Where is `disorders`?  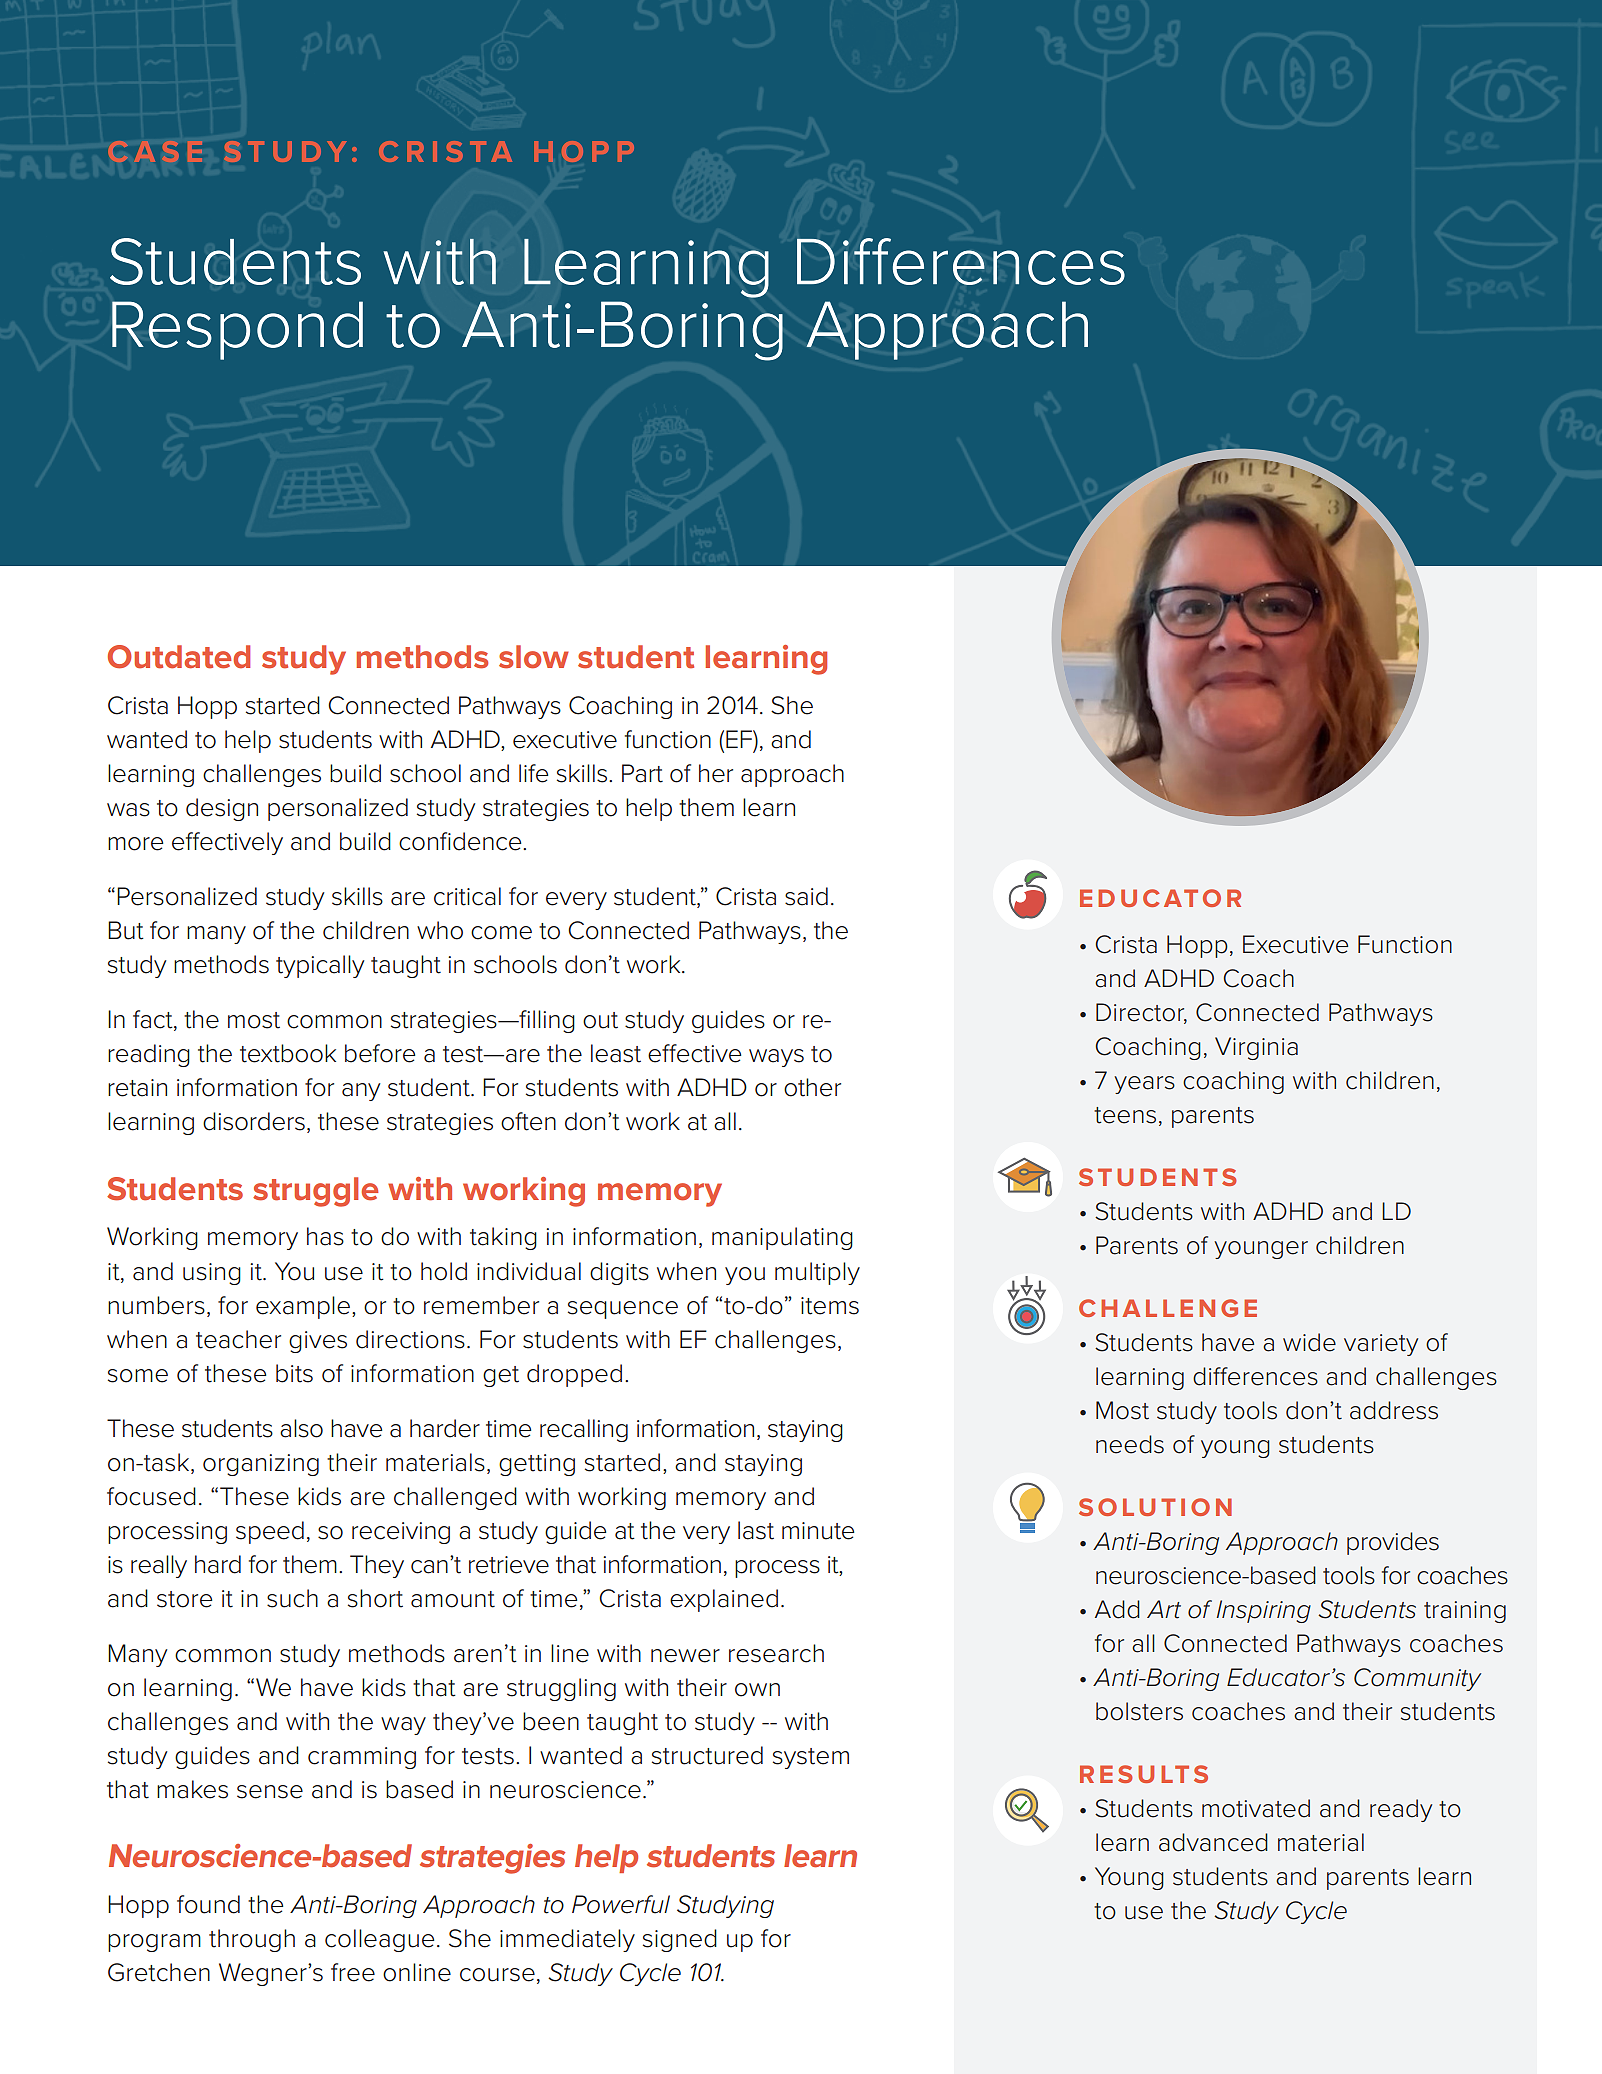 disorders is located at coordinates (254, 1121).
